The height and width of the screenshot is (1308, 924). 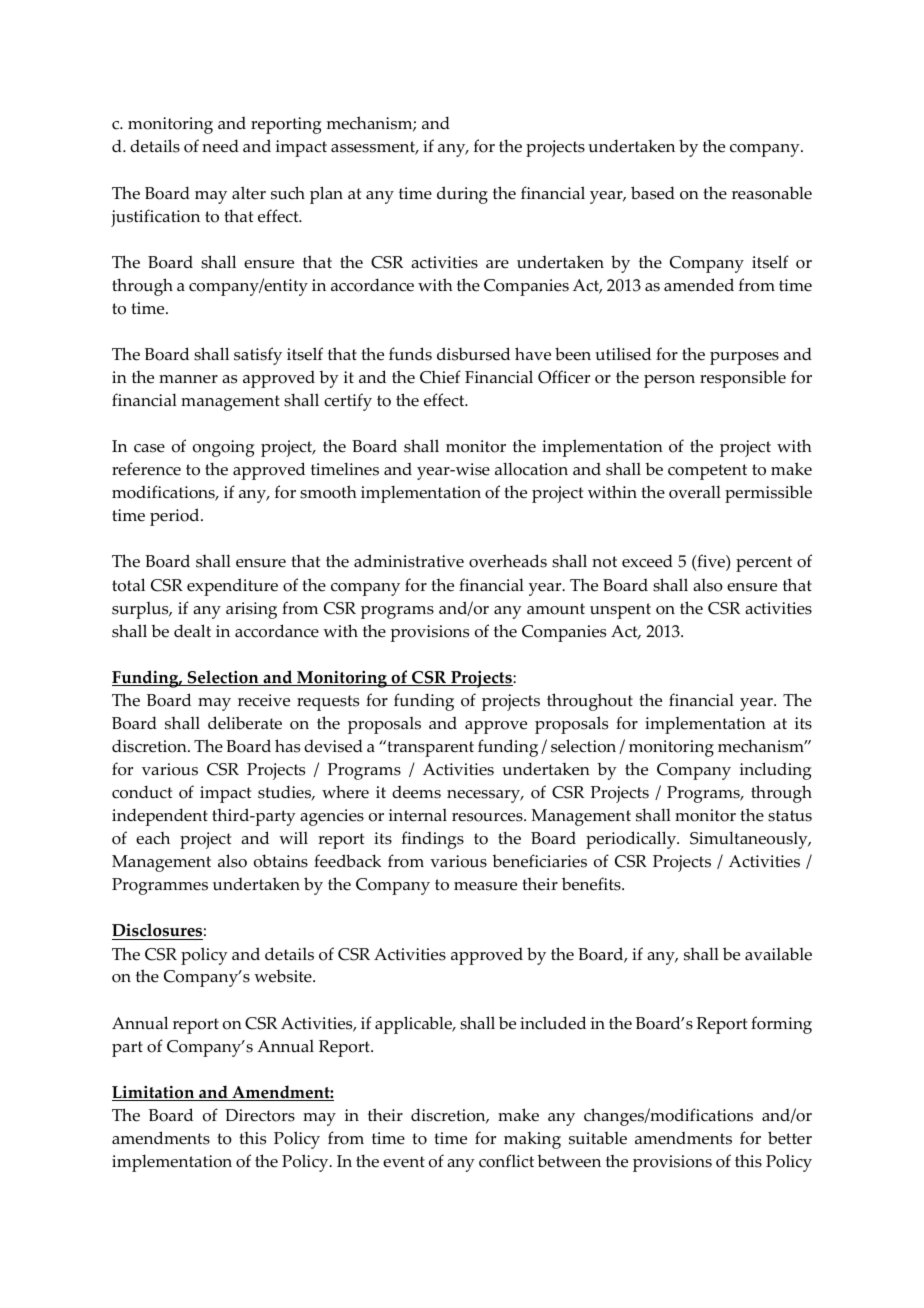 I want to click on ongoing, so click(x=224, y=448).
